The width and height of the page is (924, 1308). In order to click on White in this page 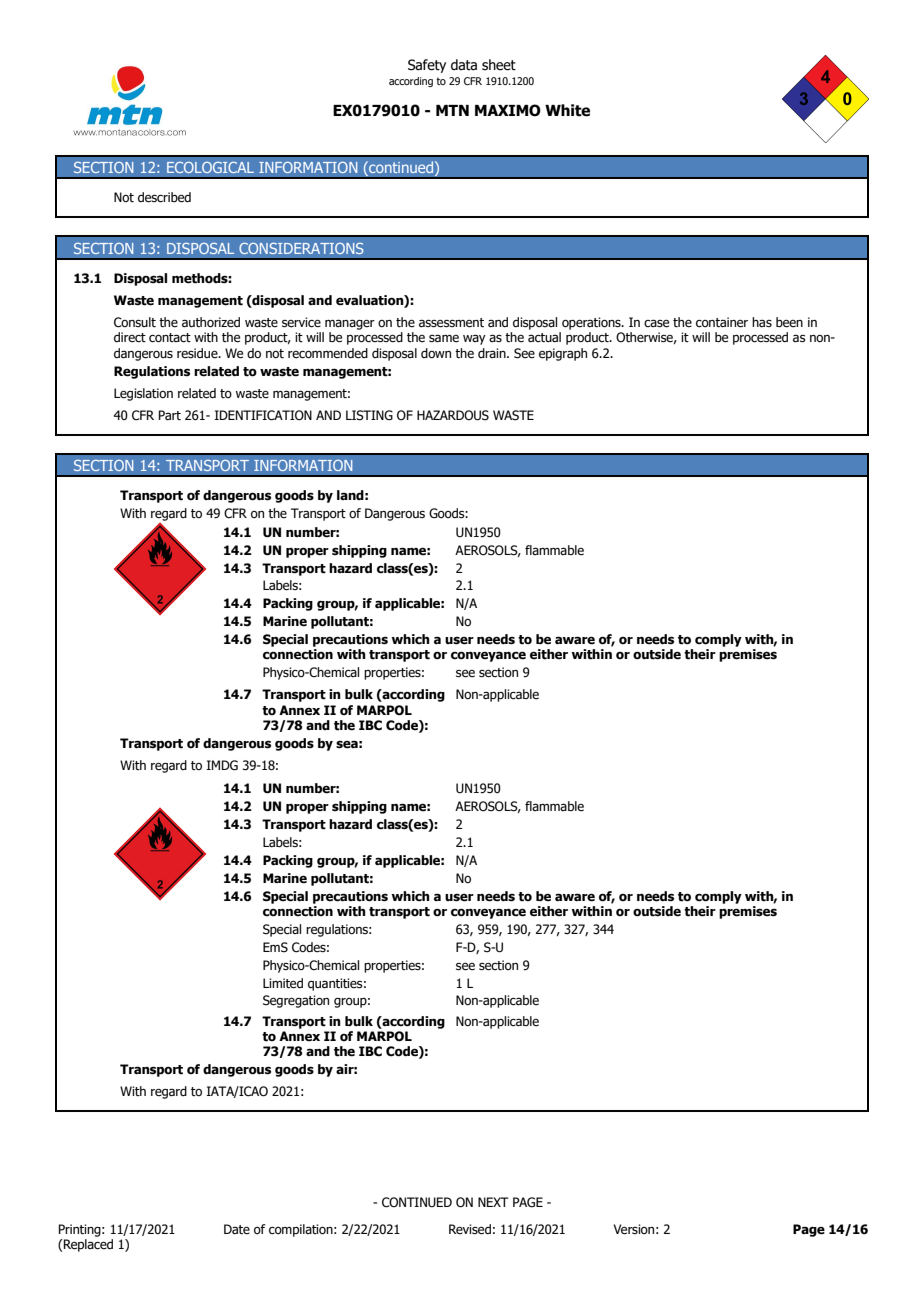, I will do `click(567, 110)`.
